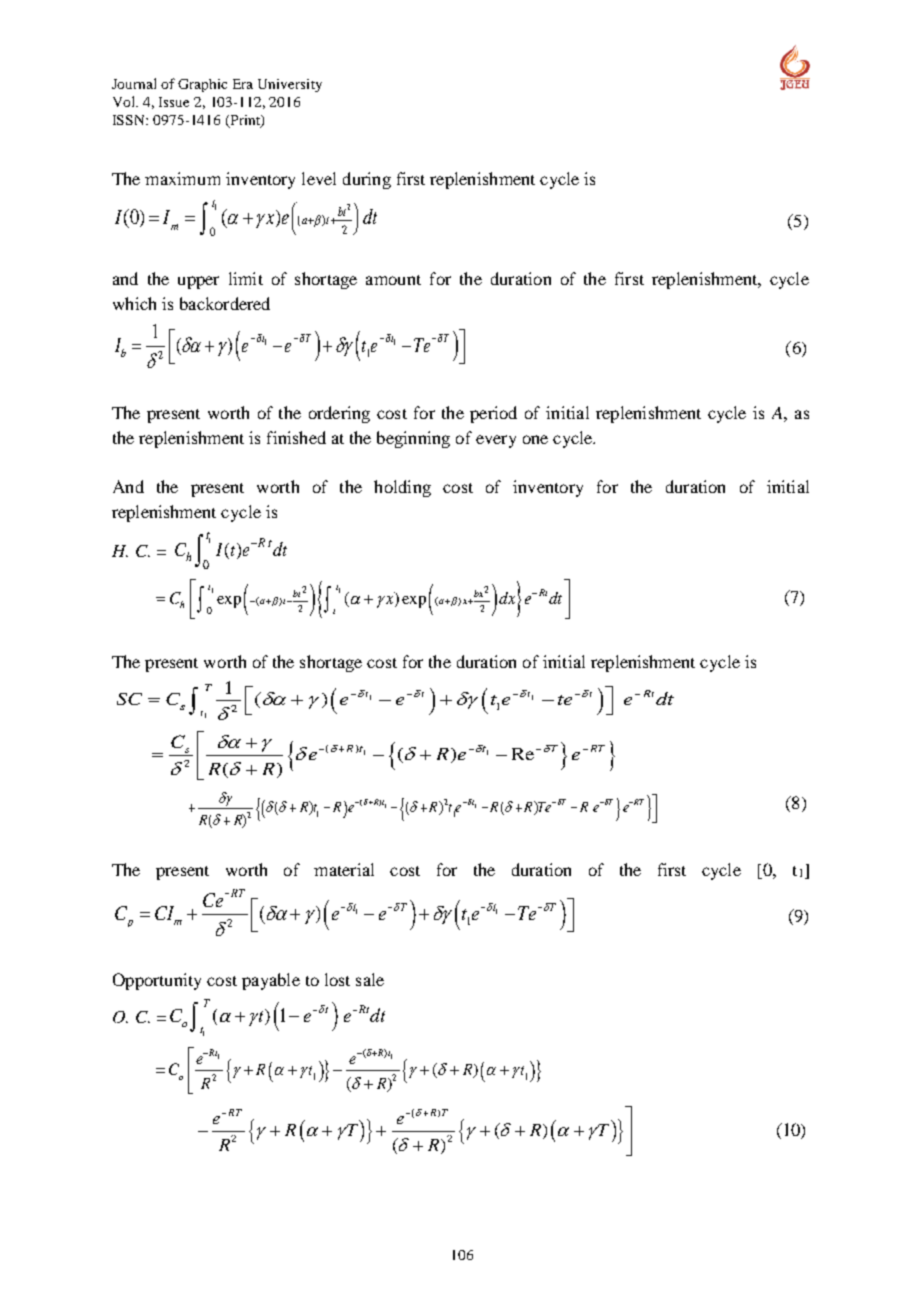 The width and height of the document is (924, 1308). I want to click on amount, so click(393, 280).
